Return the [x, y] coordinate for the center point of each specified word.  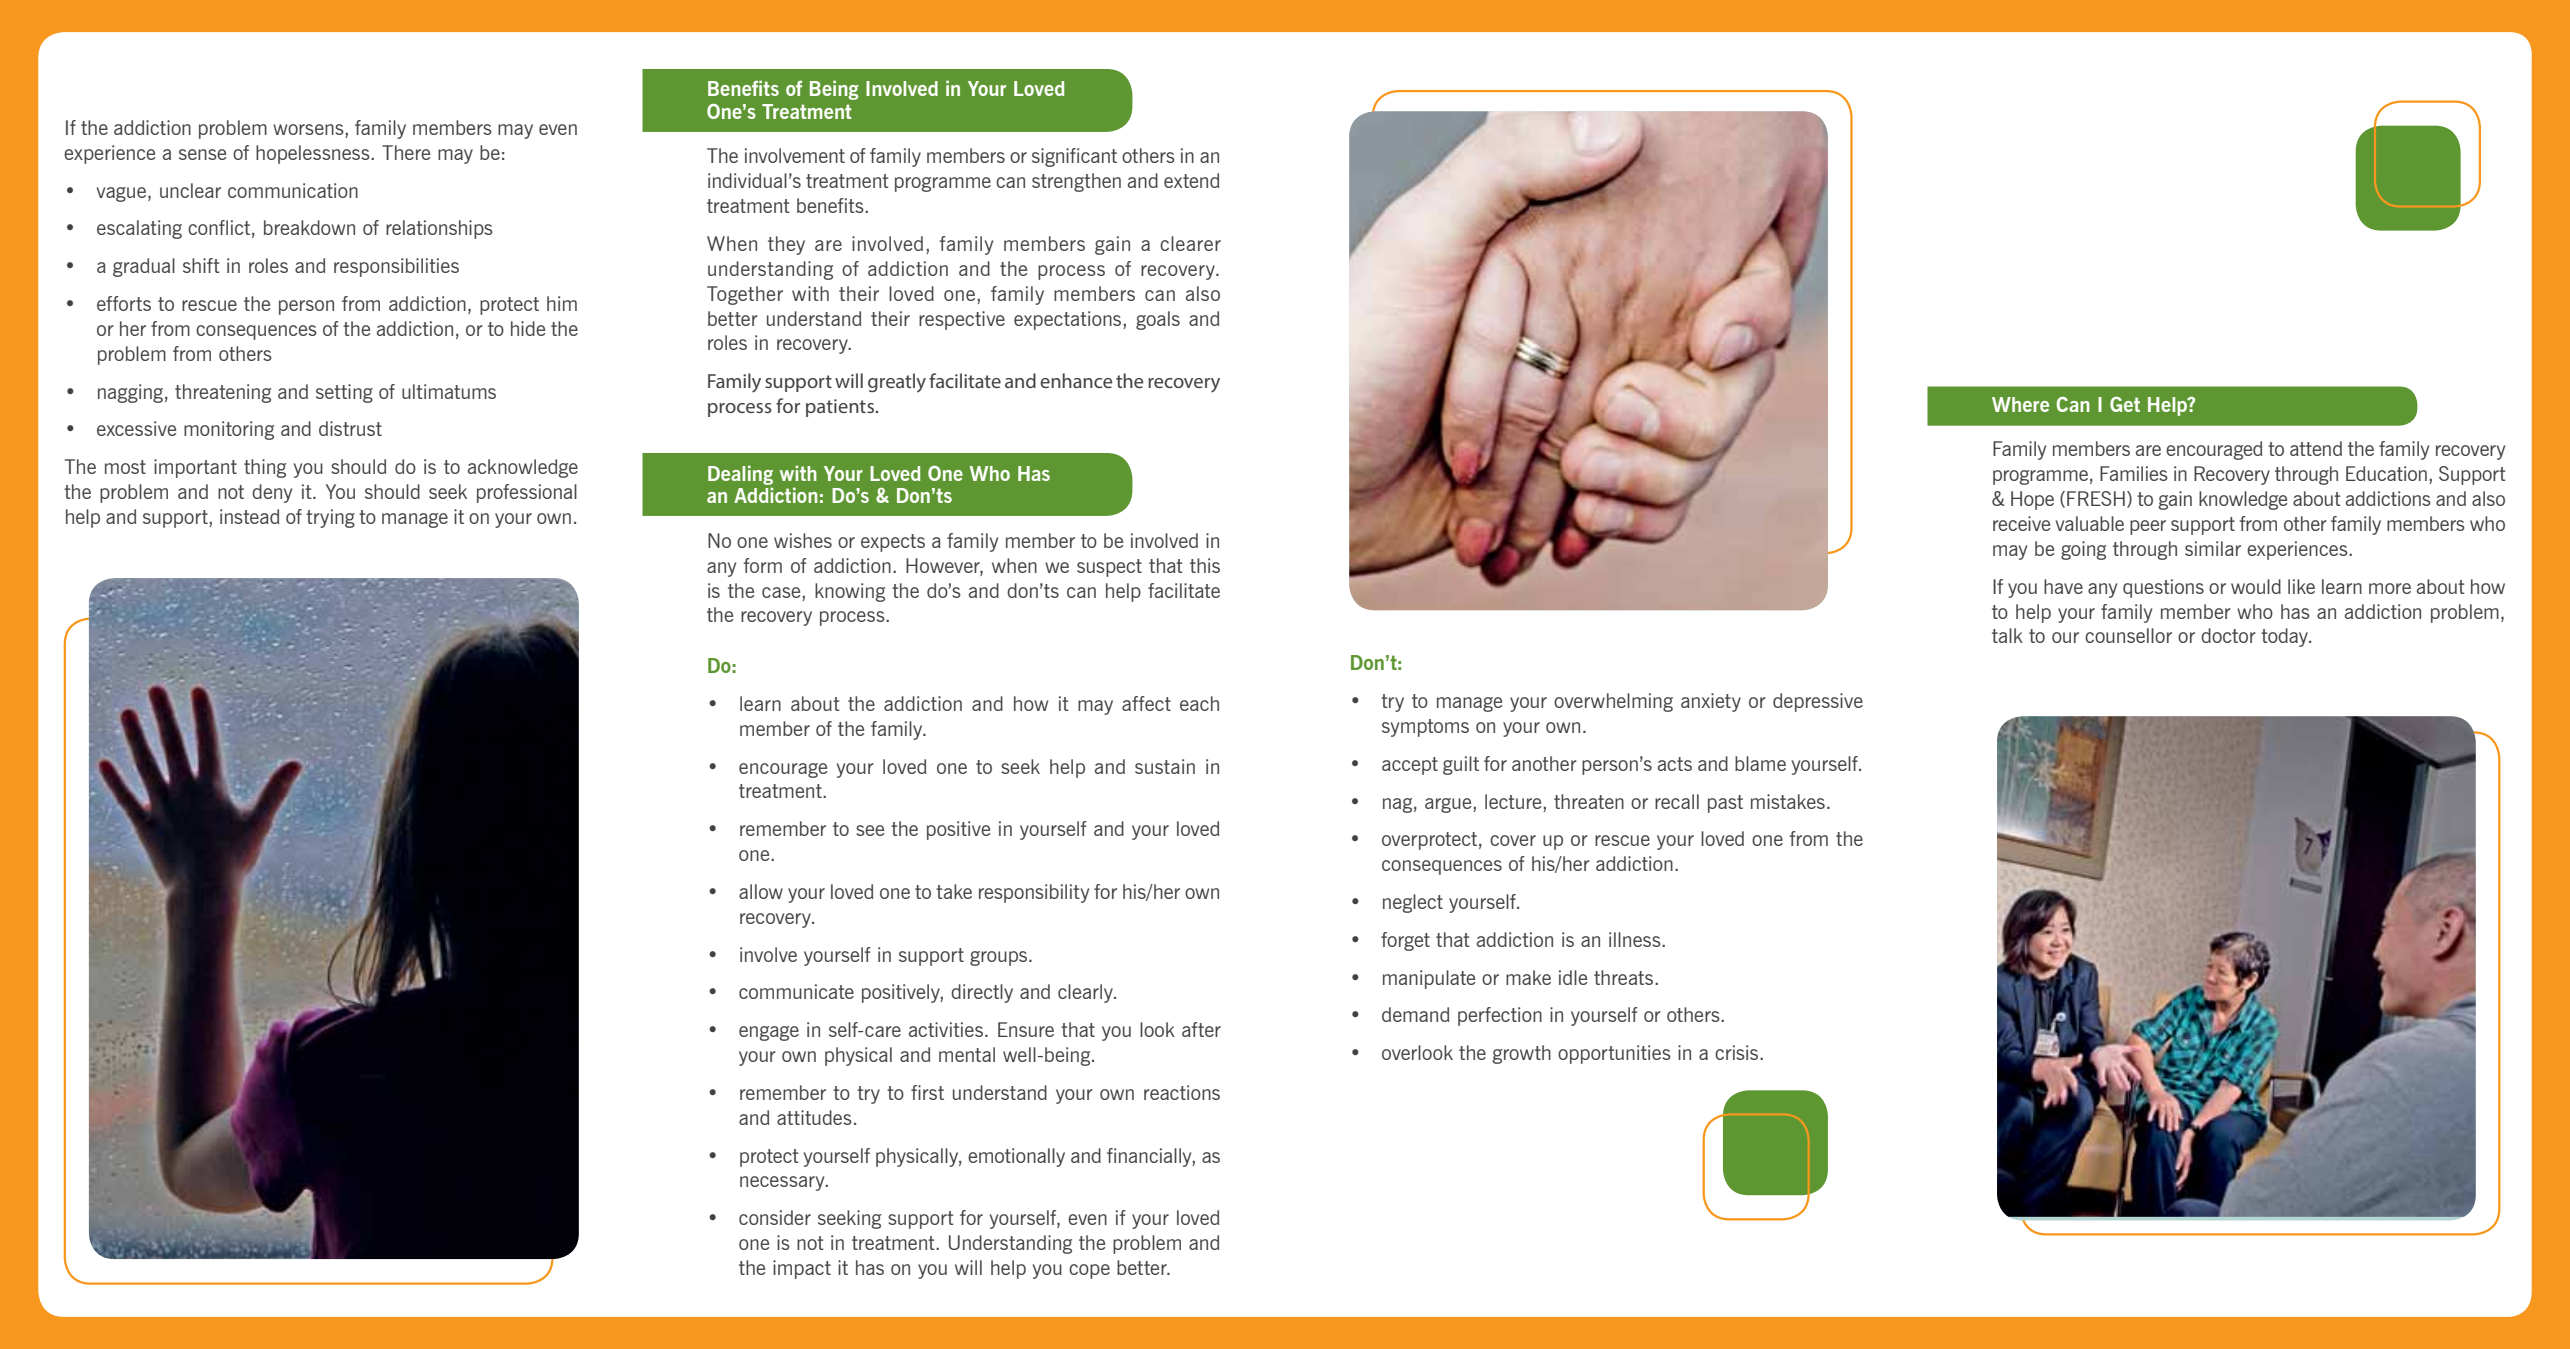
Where [2020, 404]
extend [1191, 180]
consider [775, 1217]
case [781, 592]
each [1199, 703]
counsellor [2128, 635]
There [406, 152]
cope [1089, 1271]
